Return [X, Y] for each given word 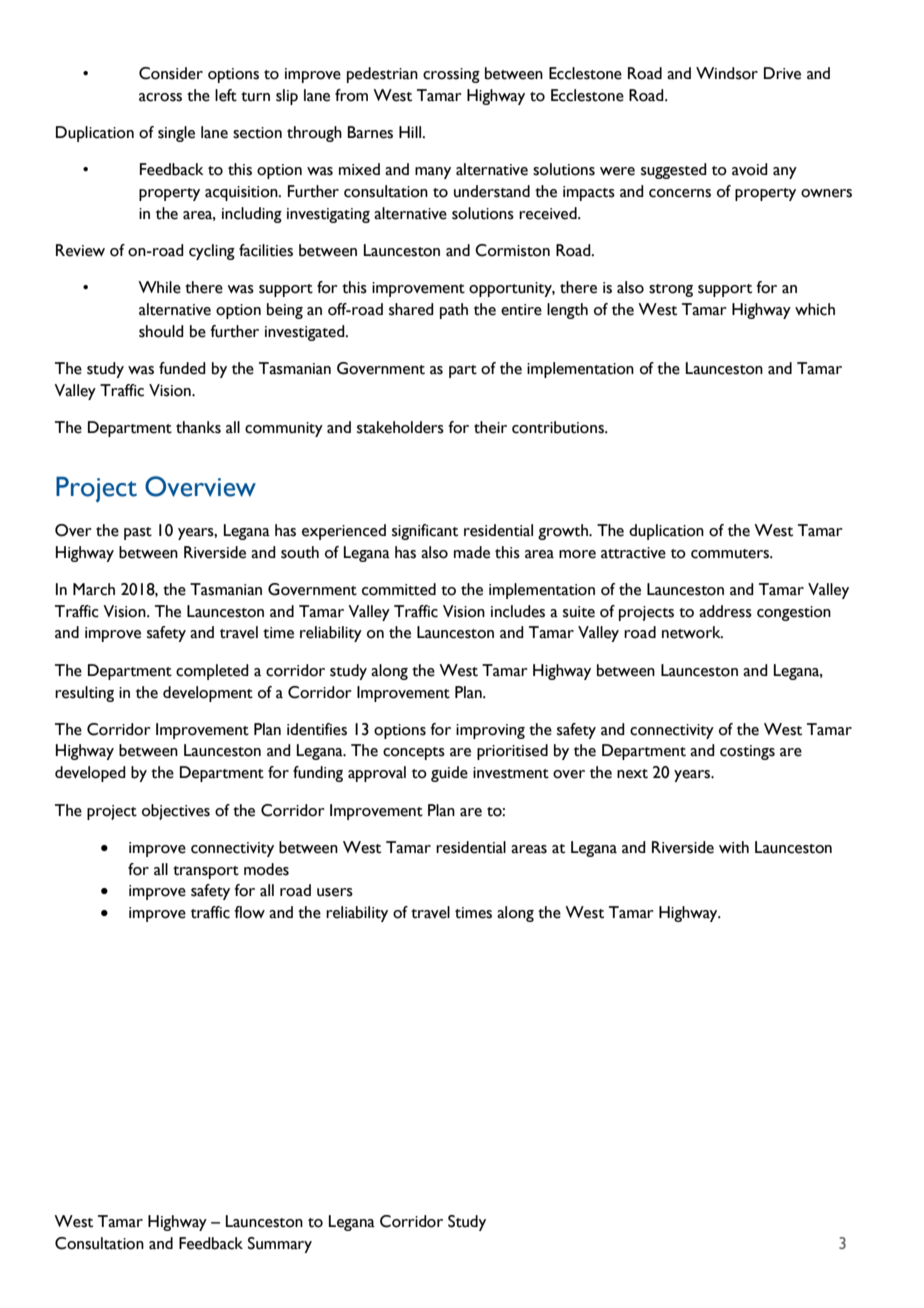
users [335, 892]
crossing [451, 75]
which [815, 309]
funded [182, 368]
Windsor [727, 73]
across [160, 97]
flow [249, 912]
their [490, 427]
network [692, 632]
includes [518, 611]
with [734, 847]
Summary [280, 1245]
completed [212, 672]
